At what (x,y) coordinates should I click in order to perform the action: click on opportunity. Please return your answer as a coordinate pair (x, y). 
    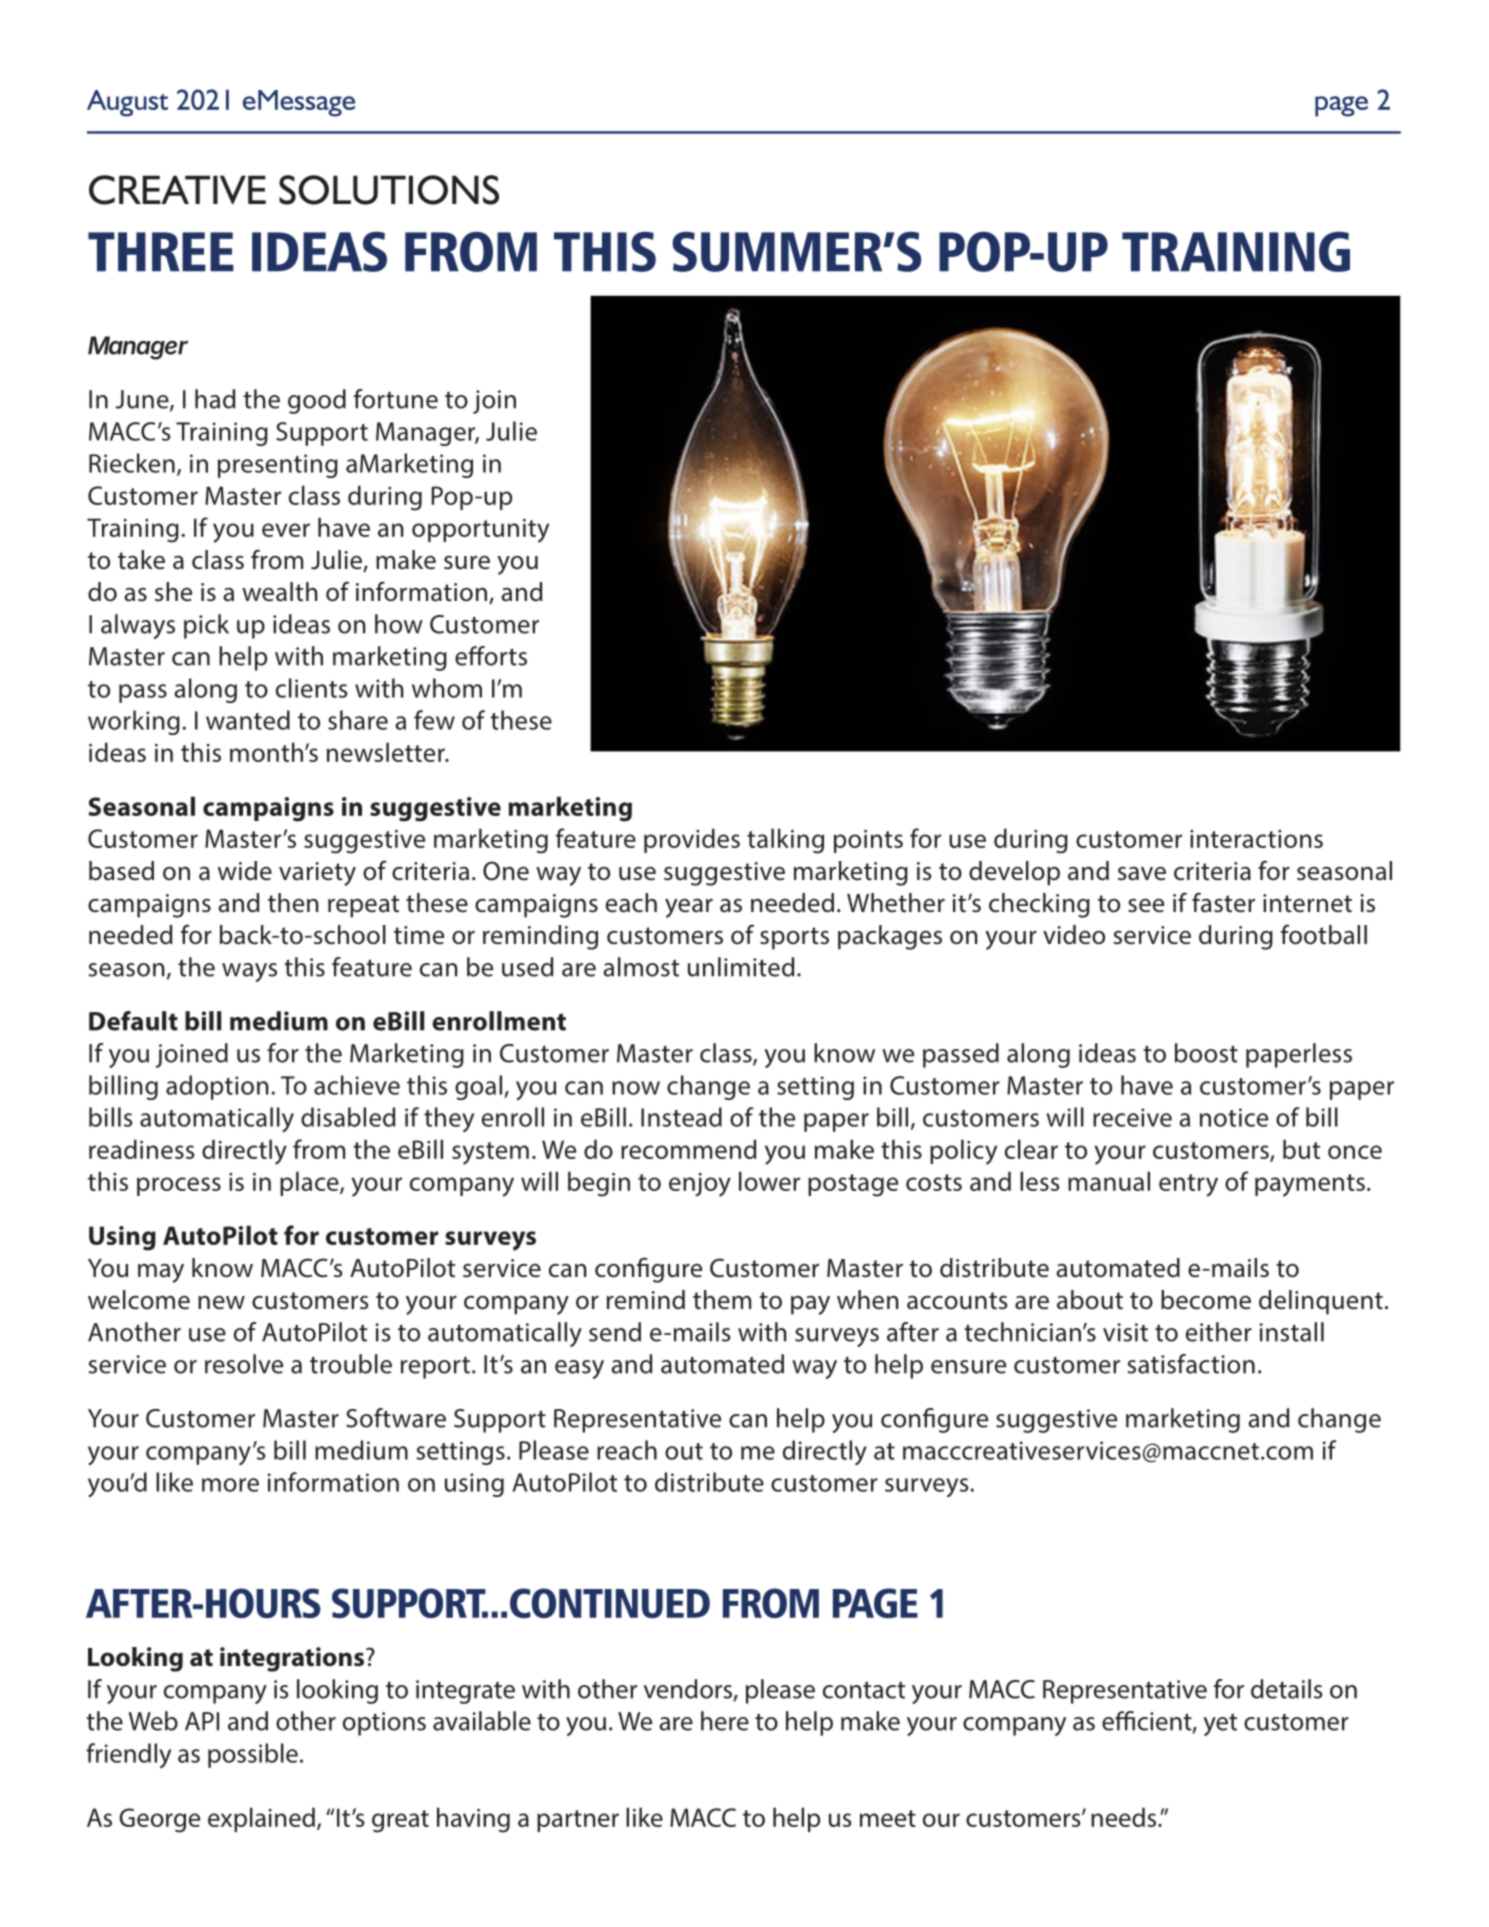
    Looking at the image, I should click on (480, 531).
